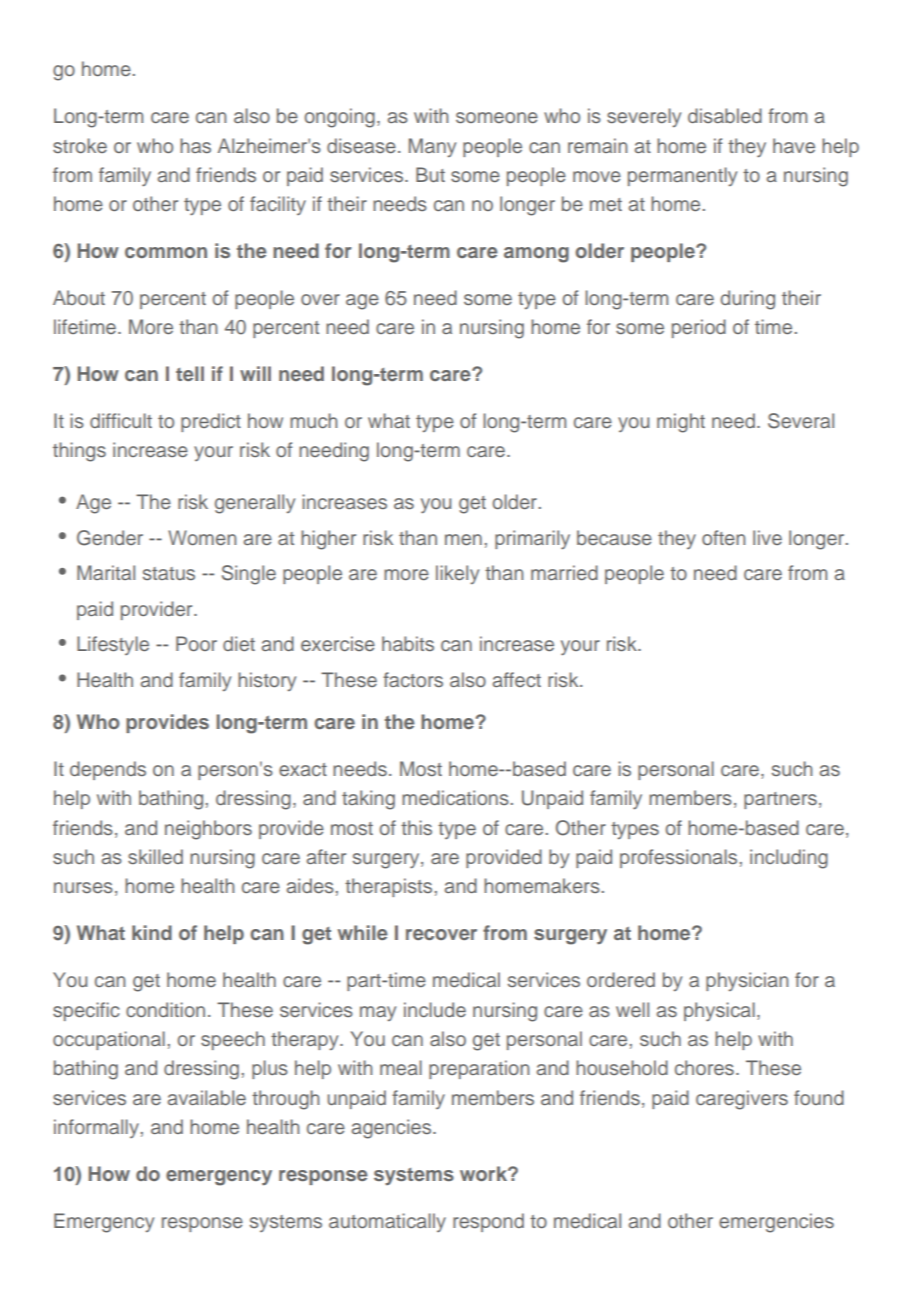 This page has width=924, height=1308. Describe the element at coordinates (488, 1222) in the page. I see `respond` at that location.
